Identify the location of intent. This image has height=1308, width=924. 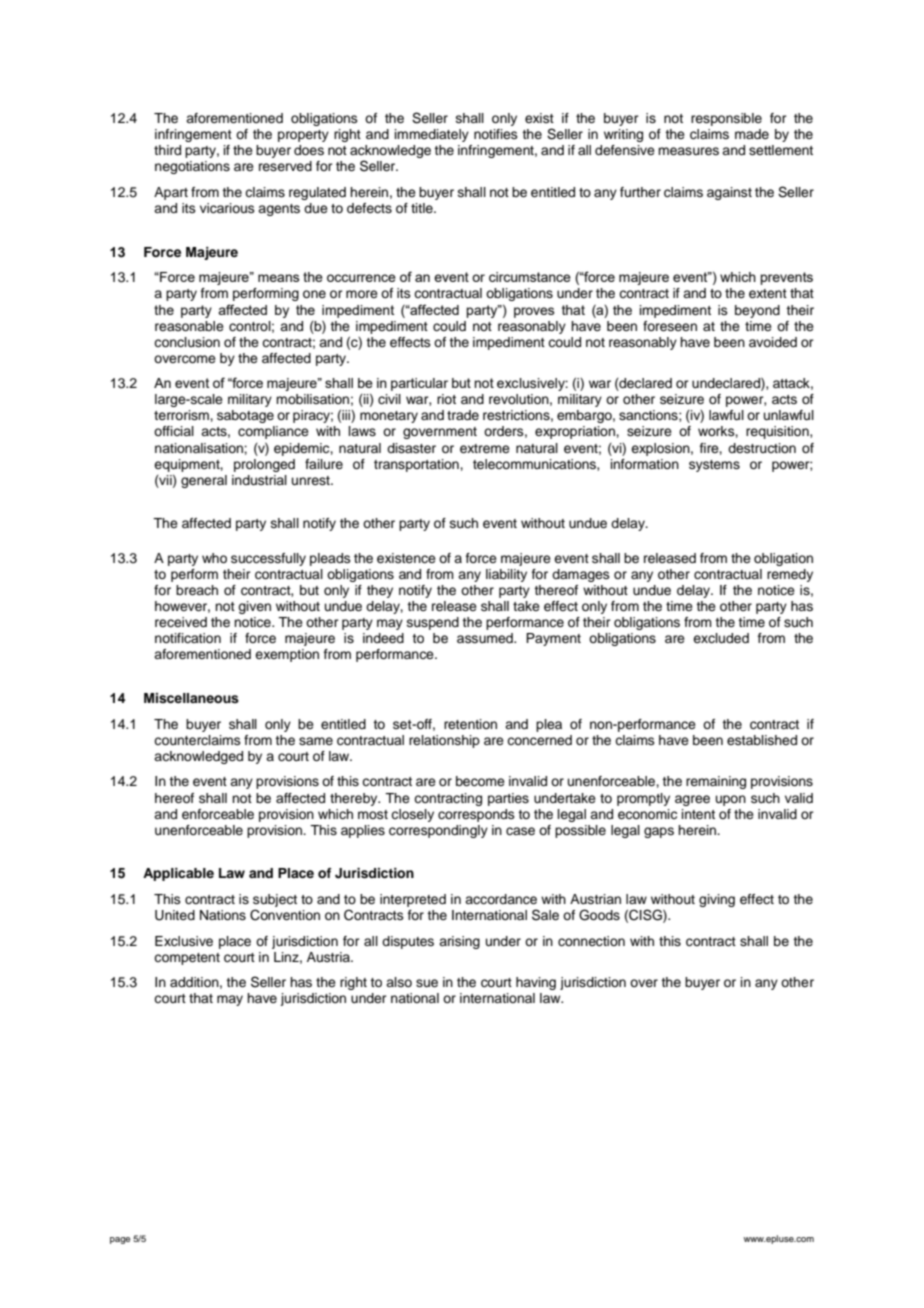
(698, 814).
